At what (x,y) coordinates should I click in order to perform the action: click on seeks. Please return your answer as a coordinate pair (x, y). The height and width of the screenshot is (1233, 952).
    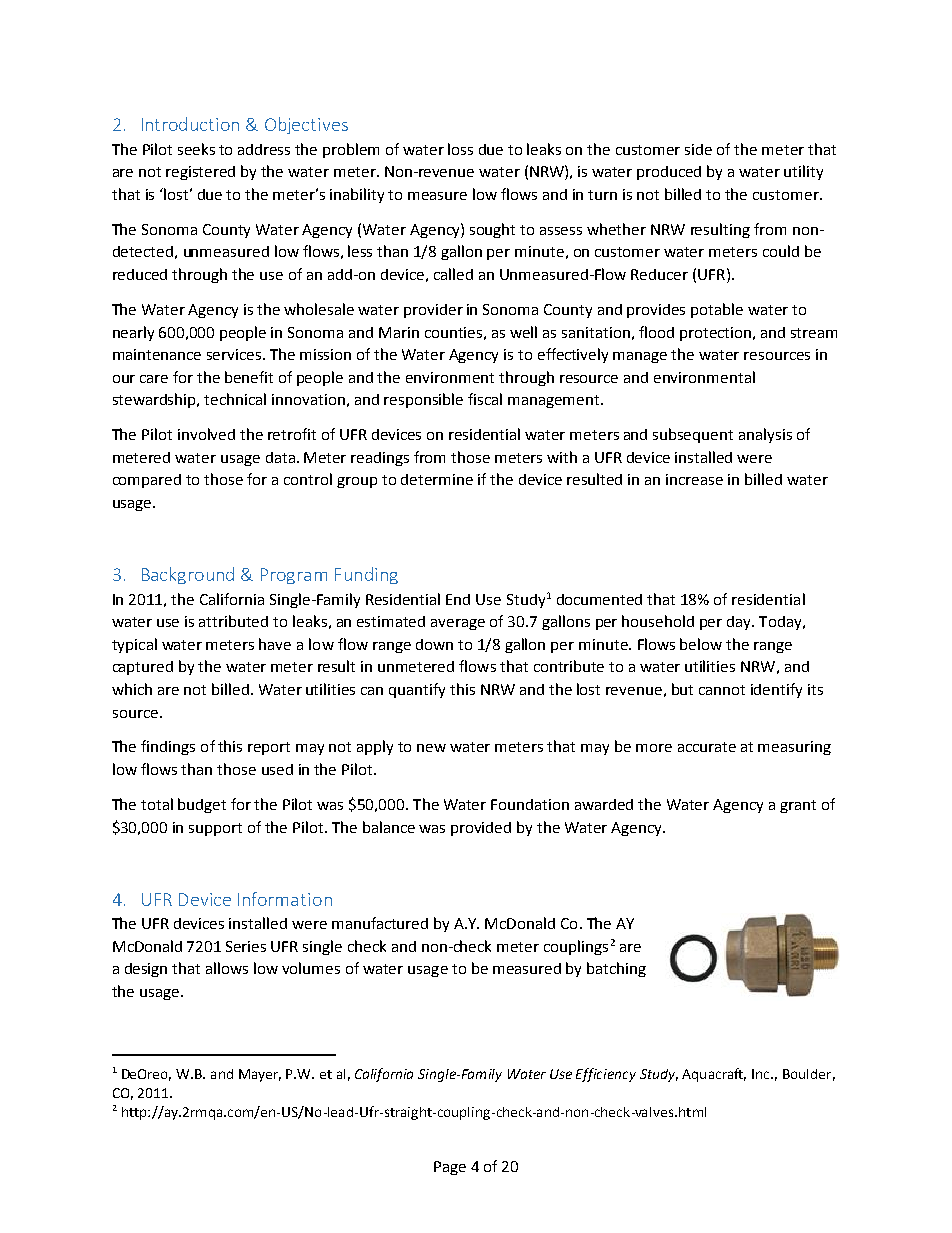
    Looking at the image, I should click on (196, 149).
